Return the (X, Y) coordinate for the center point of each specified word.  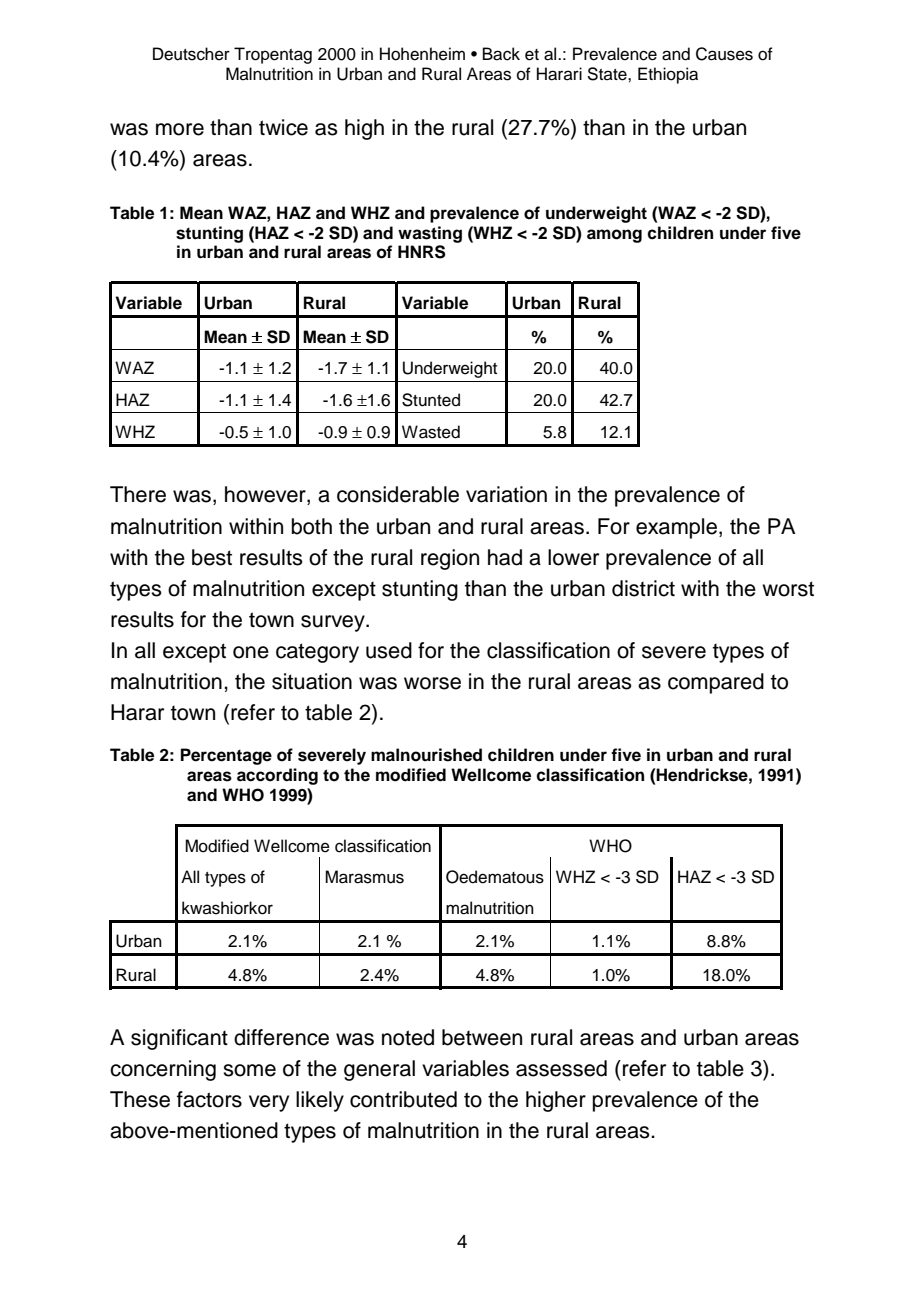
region (450, 559)
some (249, 1070)
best (212, 557)
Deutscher (191, 54)
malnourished (426, 755)
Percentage (226, 756)
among (614, 236)
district (643, 588)
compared (716, 683)
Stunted (431, 400)
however (266, 495)
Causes (724, 54)
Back (501, 54)
